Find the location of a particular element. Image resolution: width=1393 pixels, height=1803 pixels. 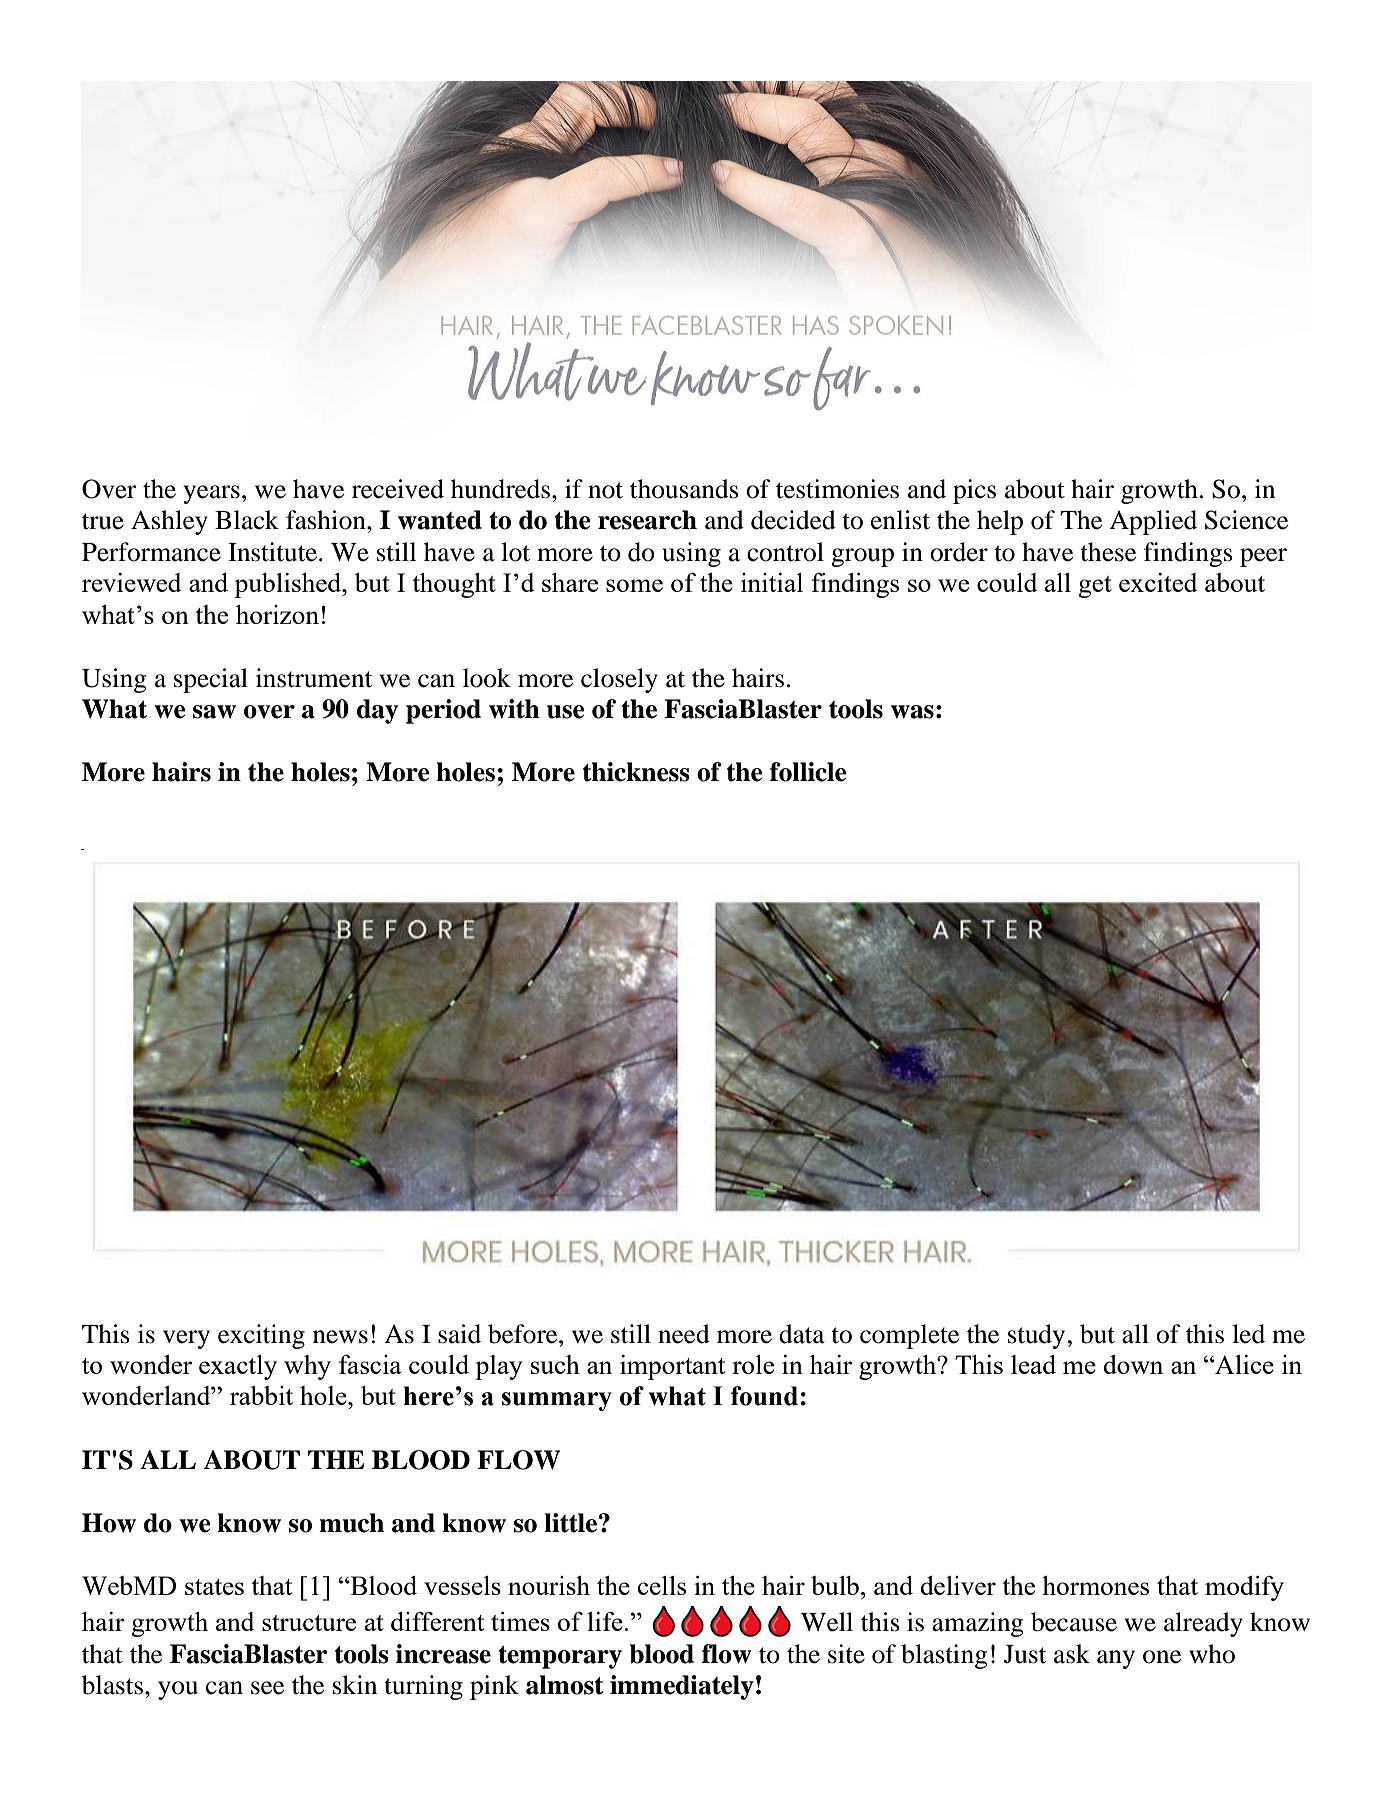

research is located at coordinates (647, 520).
